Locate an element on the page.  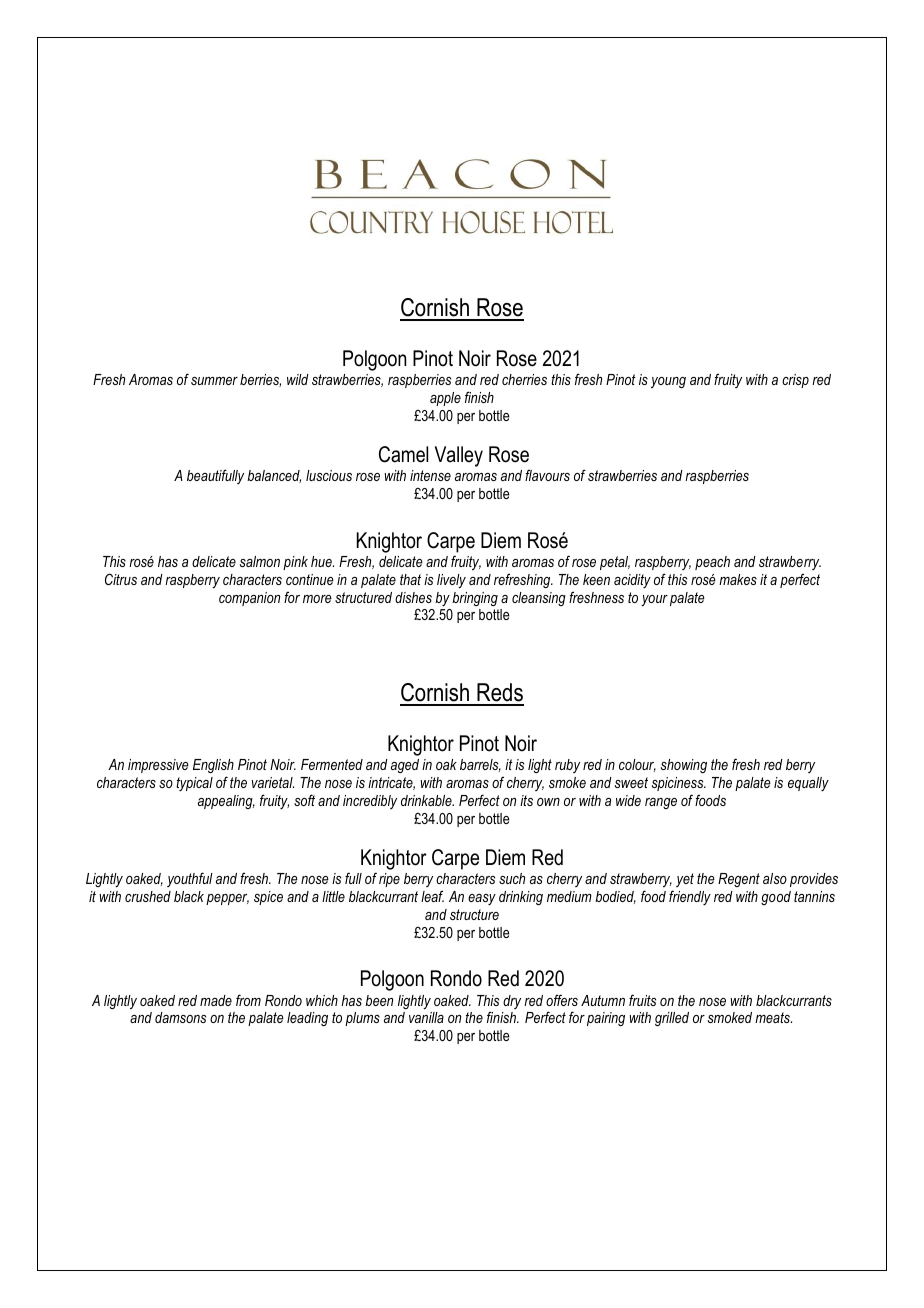
dry is located at coordinates (512, 1002).
